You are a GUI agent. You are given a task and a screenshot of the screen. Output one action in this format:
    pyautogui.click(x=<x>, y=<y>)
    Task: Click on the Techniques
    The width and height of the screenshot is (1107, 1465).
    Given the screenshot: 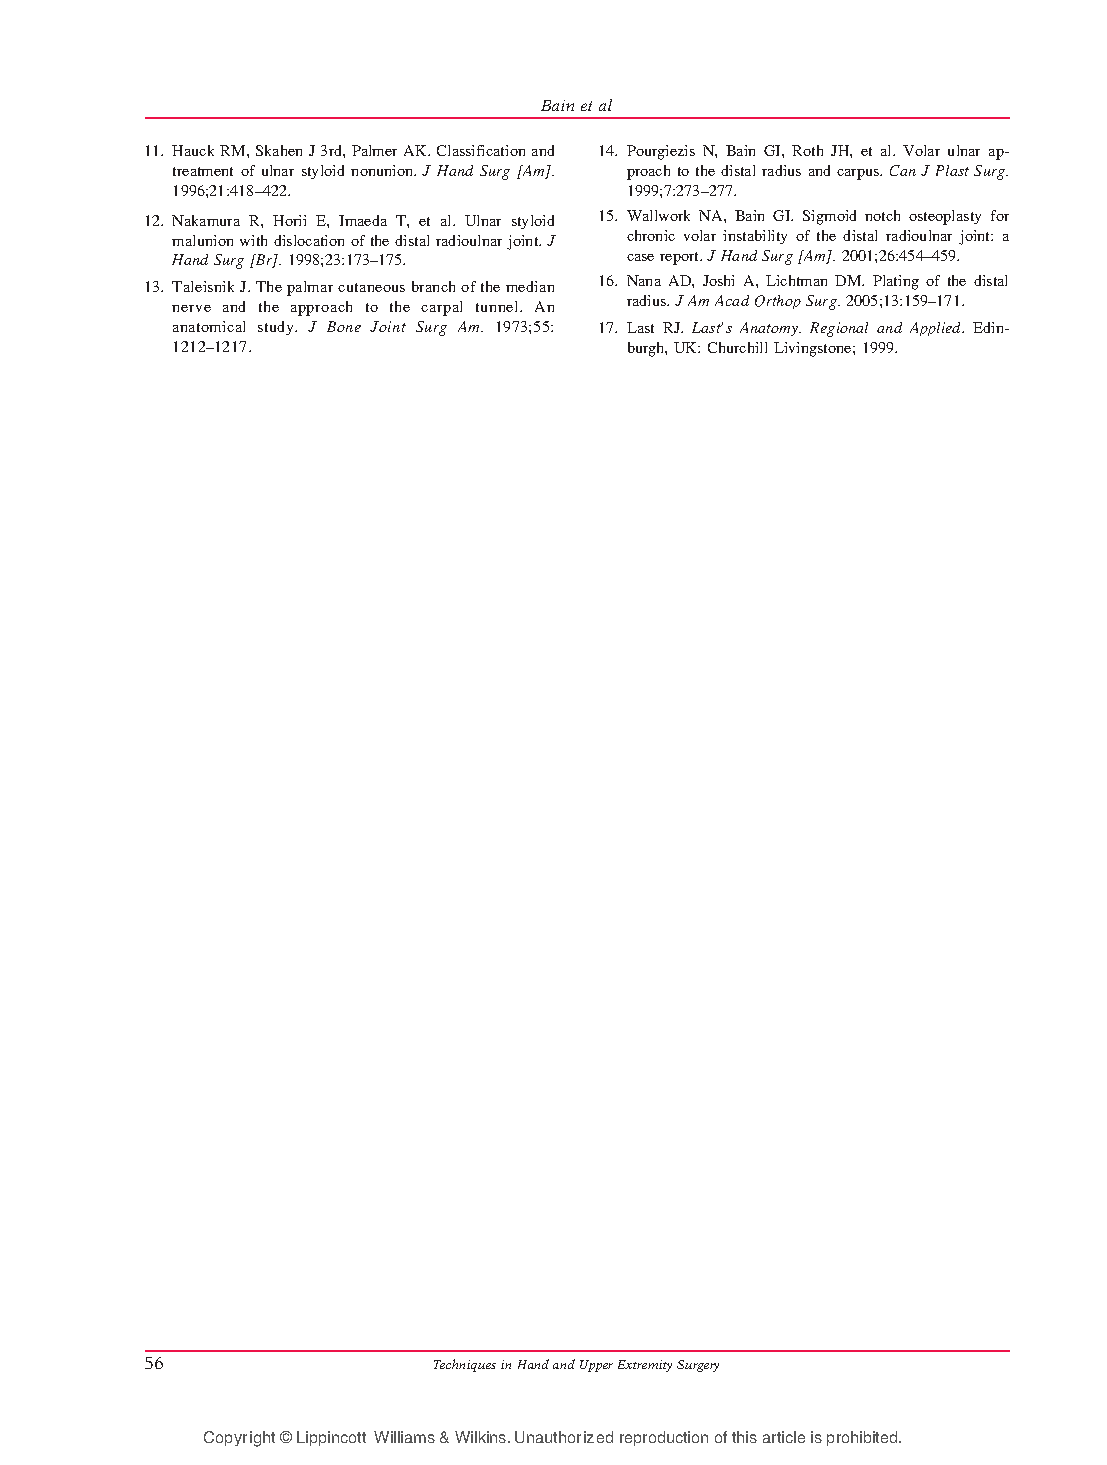 What is the action you would take?
    pyautogui.click(x=465, y=1365)
